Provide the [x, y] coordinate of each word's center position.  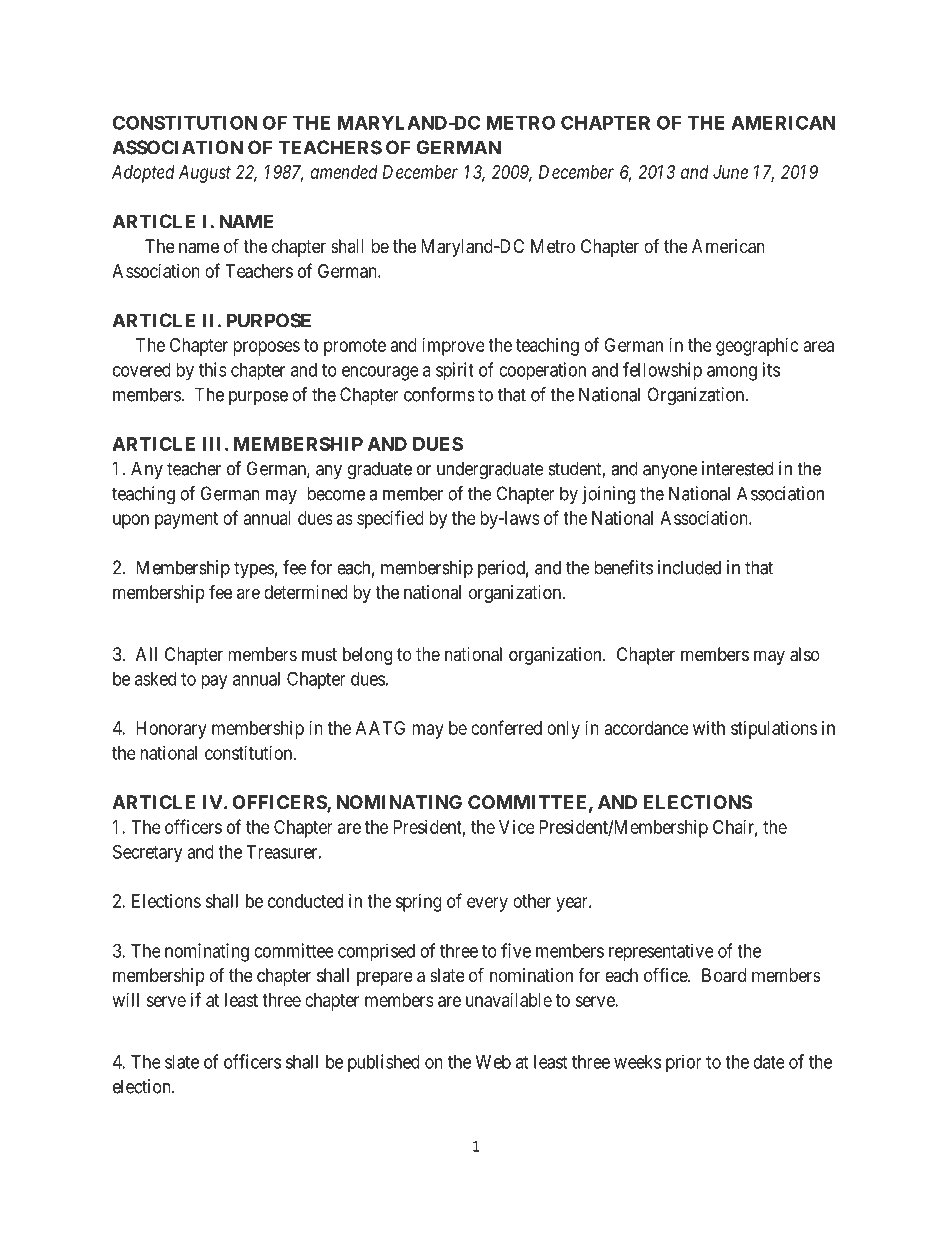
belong [367, 656]
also [805, 654]
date [769, 1062]
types [254, 569]
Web [493, 1062]
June [730, 172]
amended [344, 172]
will [126, 1000]
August [205, 174]
